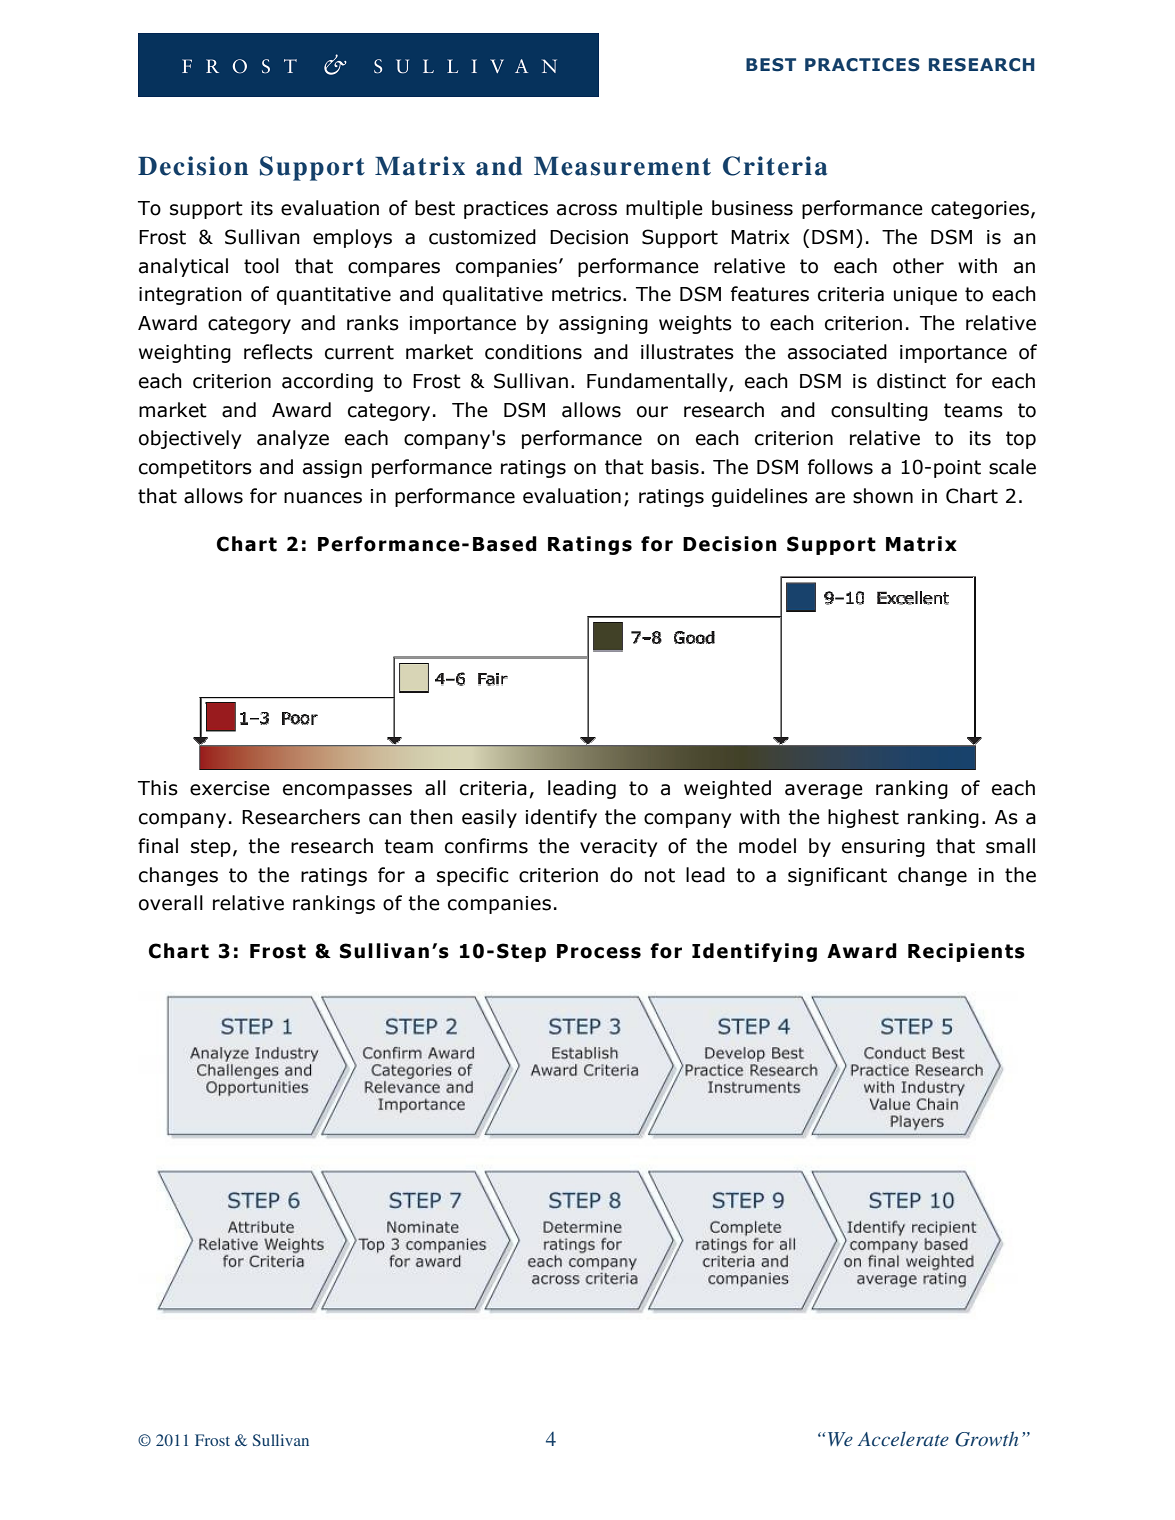 This screenshot has width=1175, height=1520. Describe the element at coordinates (587, 210) in the screenshot. I see `across` at that location.
